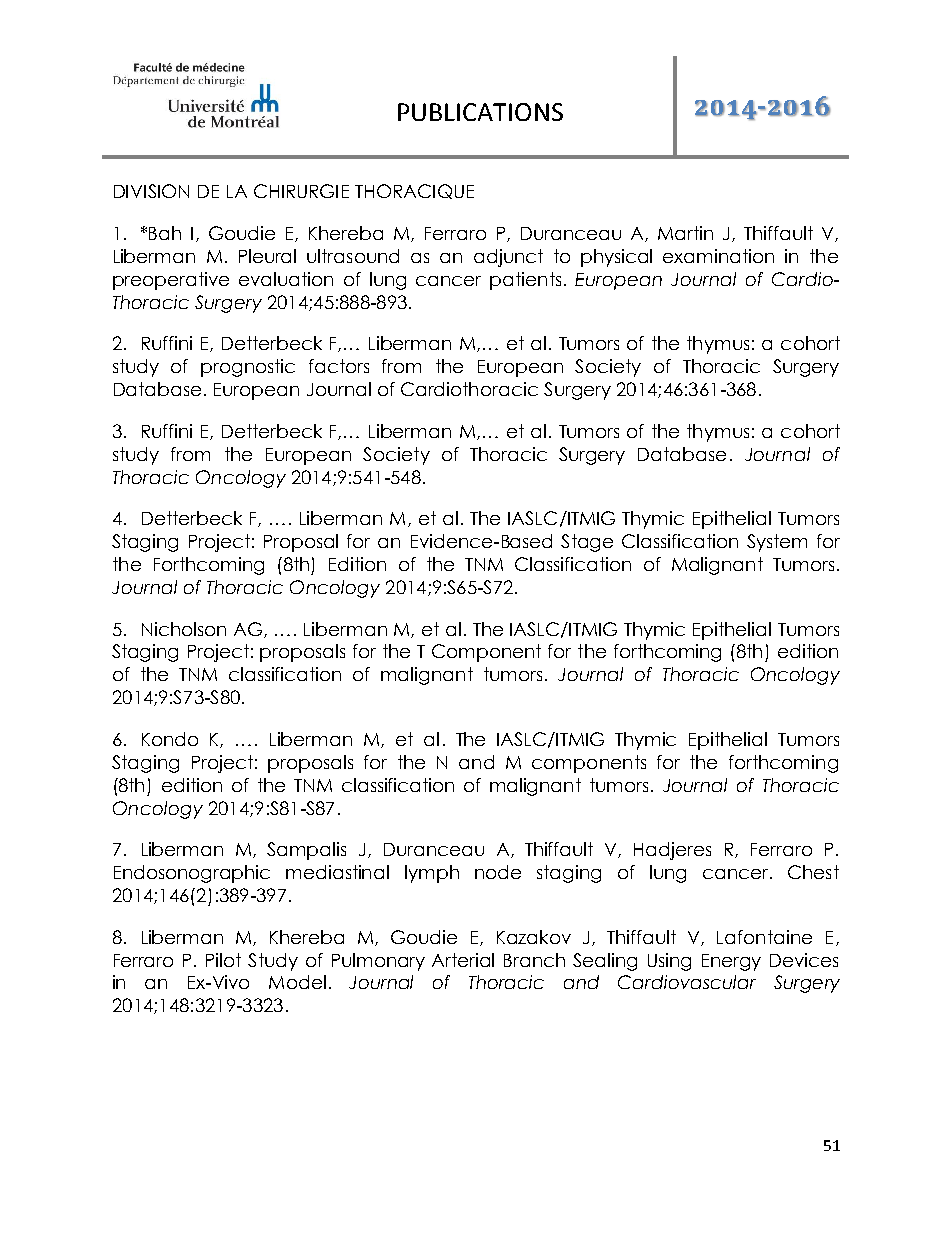  I want to click on Energy, so click(731, 962).
